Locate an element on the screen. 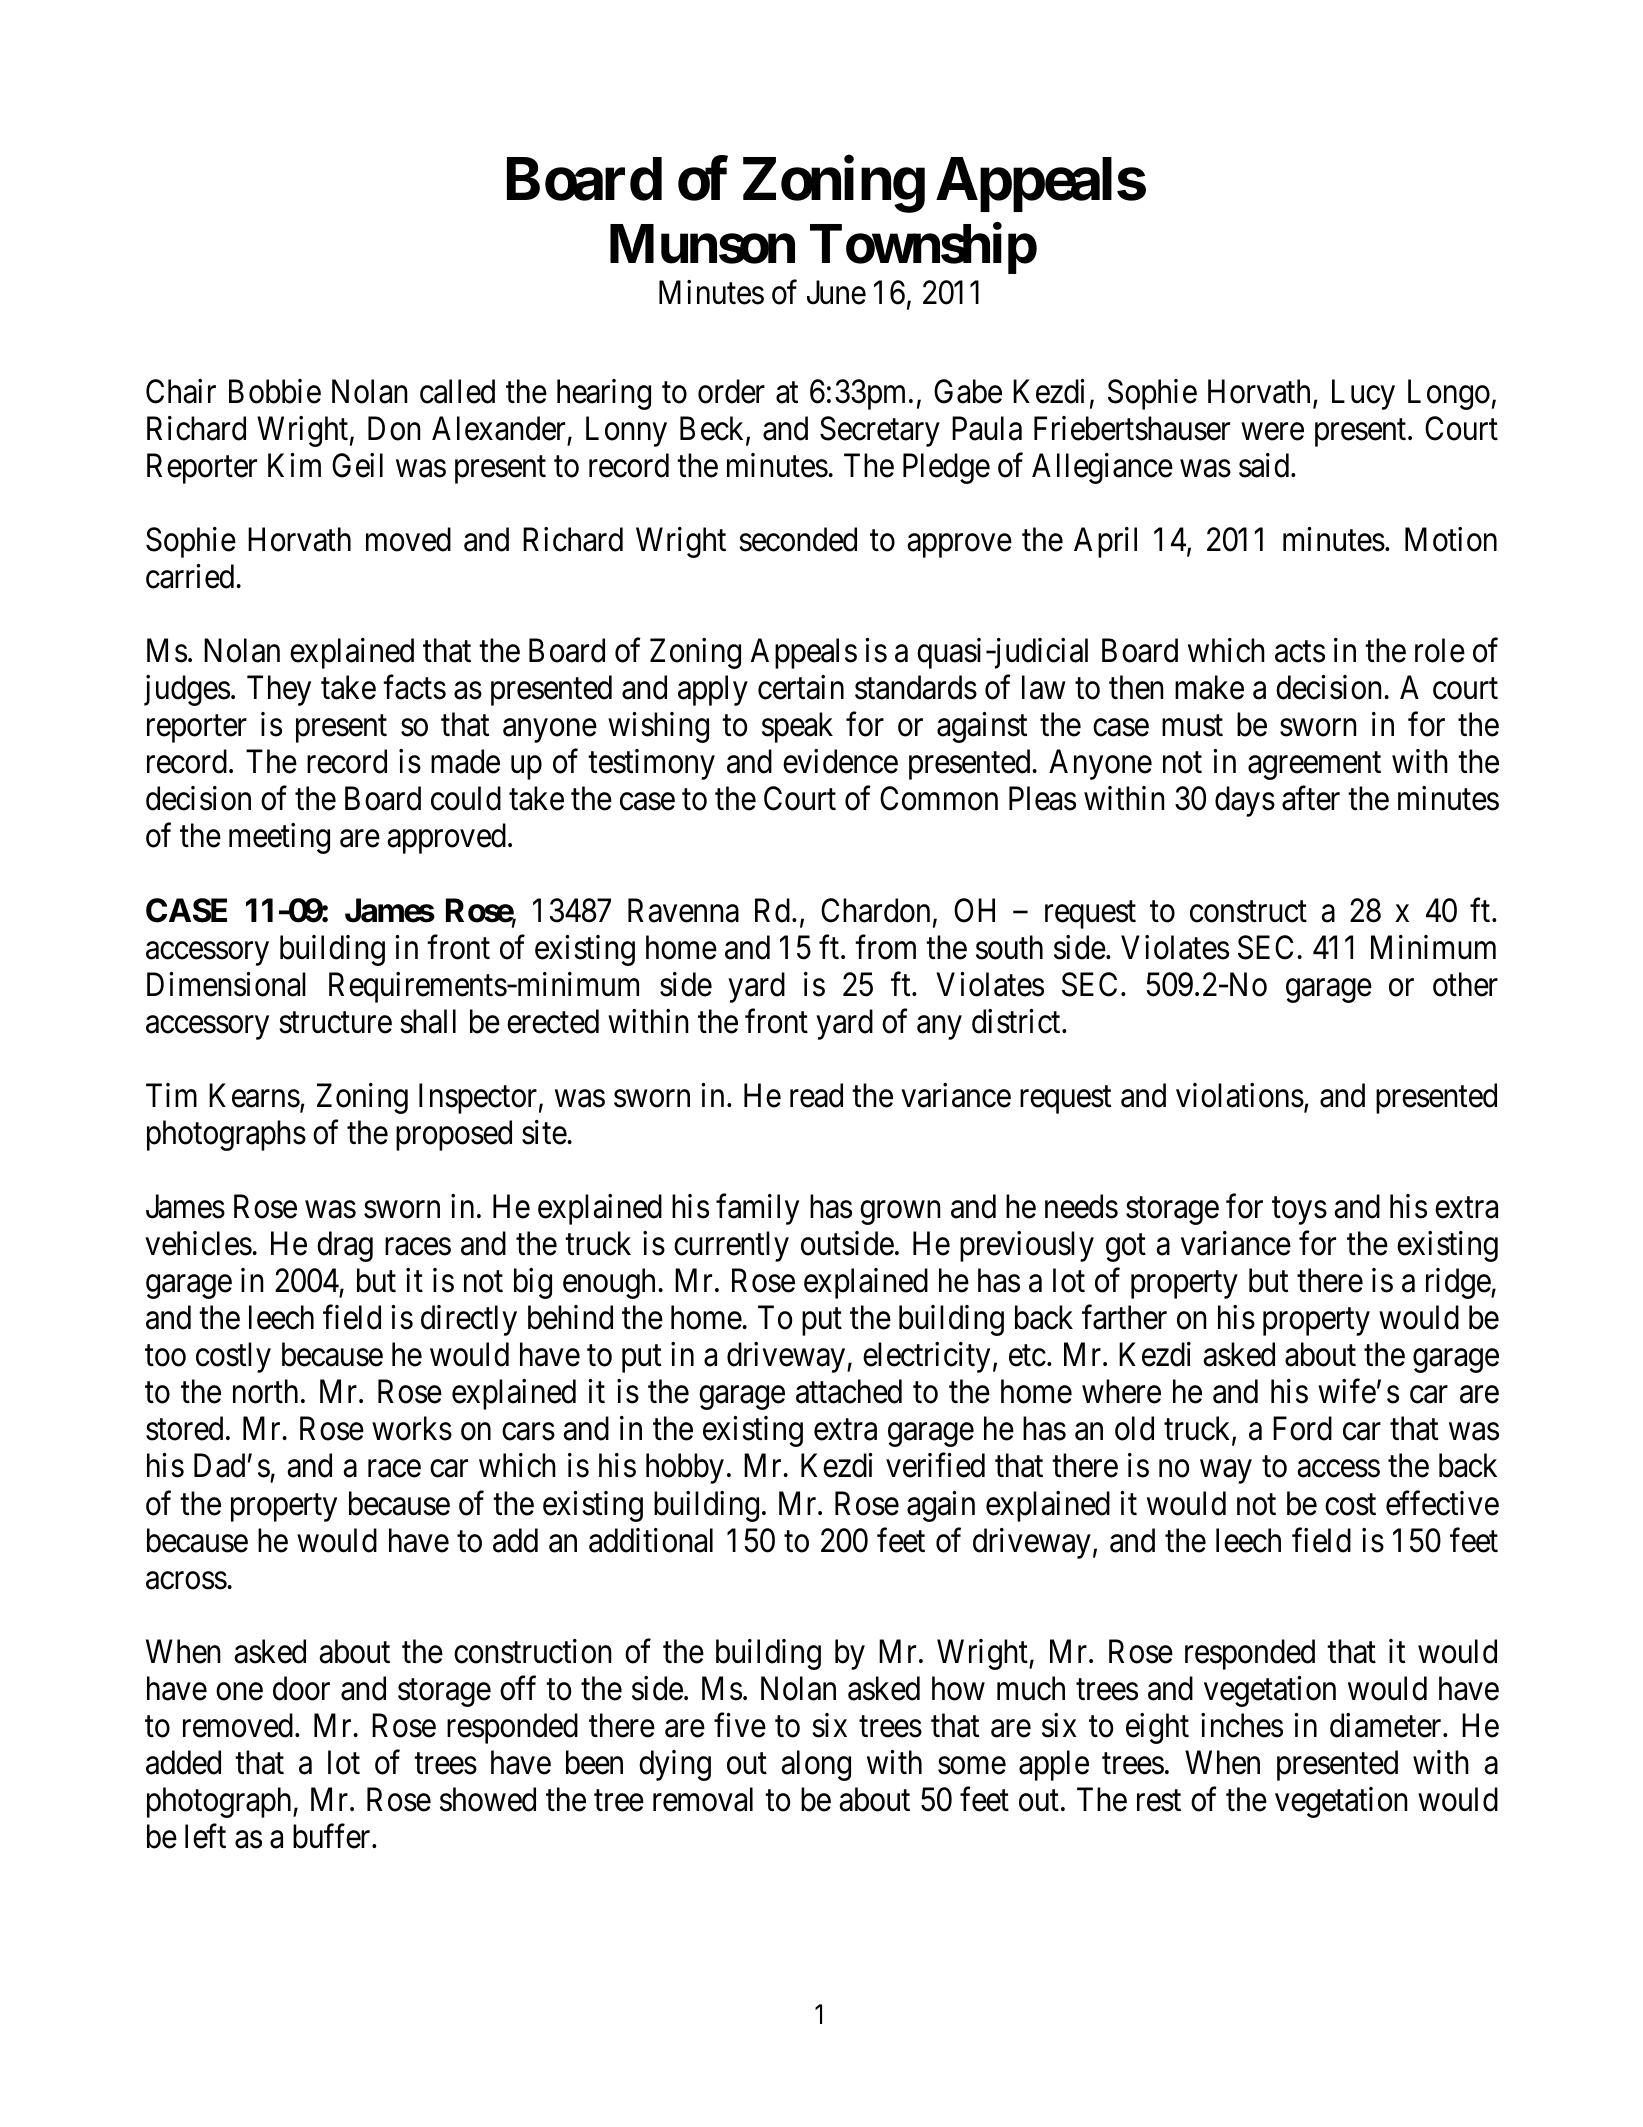  Bobbie is located at coordinates (275, 391).
